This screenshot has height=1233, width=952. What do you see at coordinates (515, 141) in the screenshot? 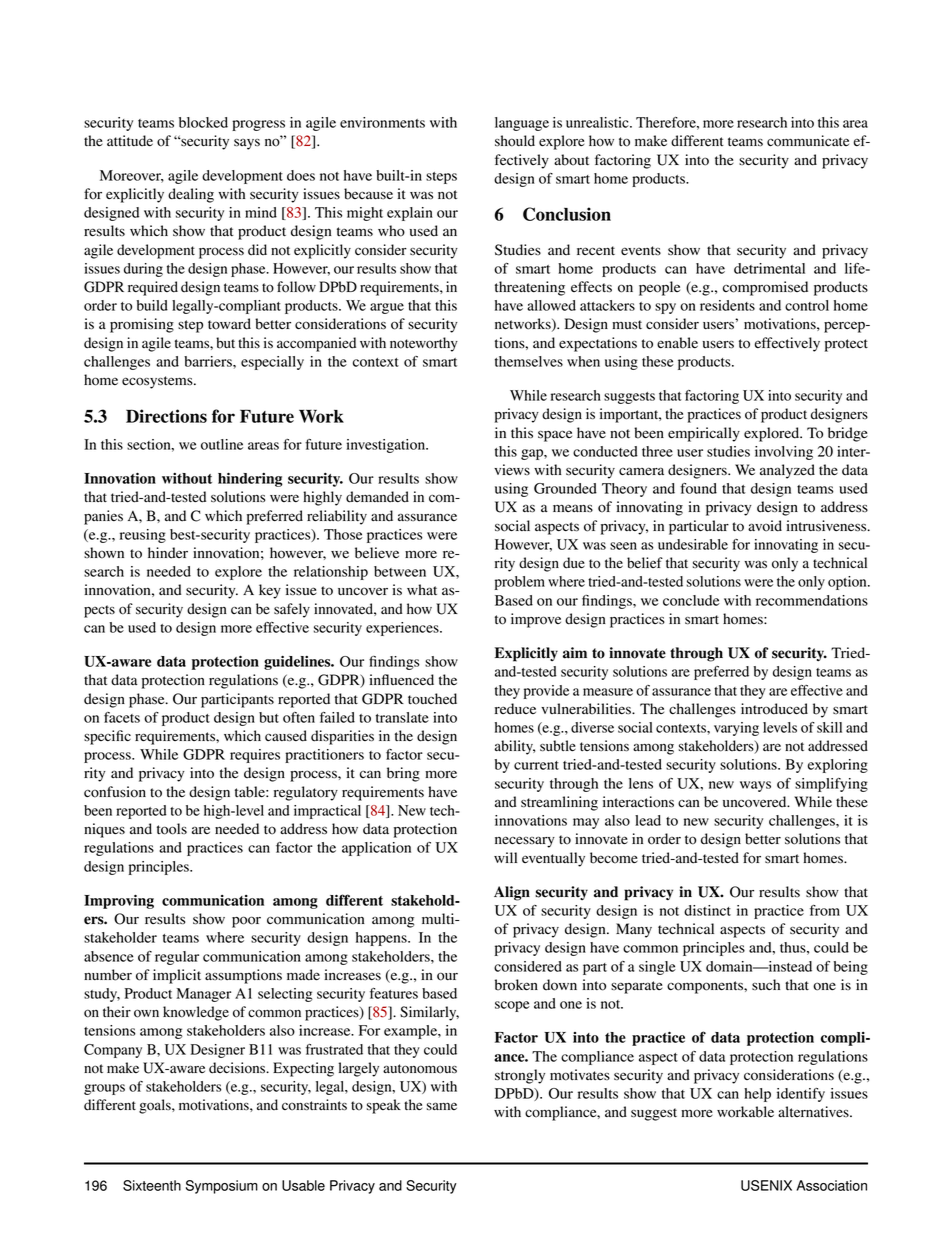
I see `should` at bounding box center [515, 141].
